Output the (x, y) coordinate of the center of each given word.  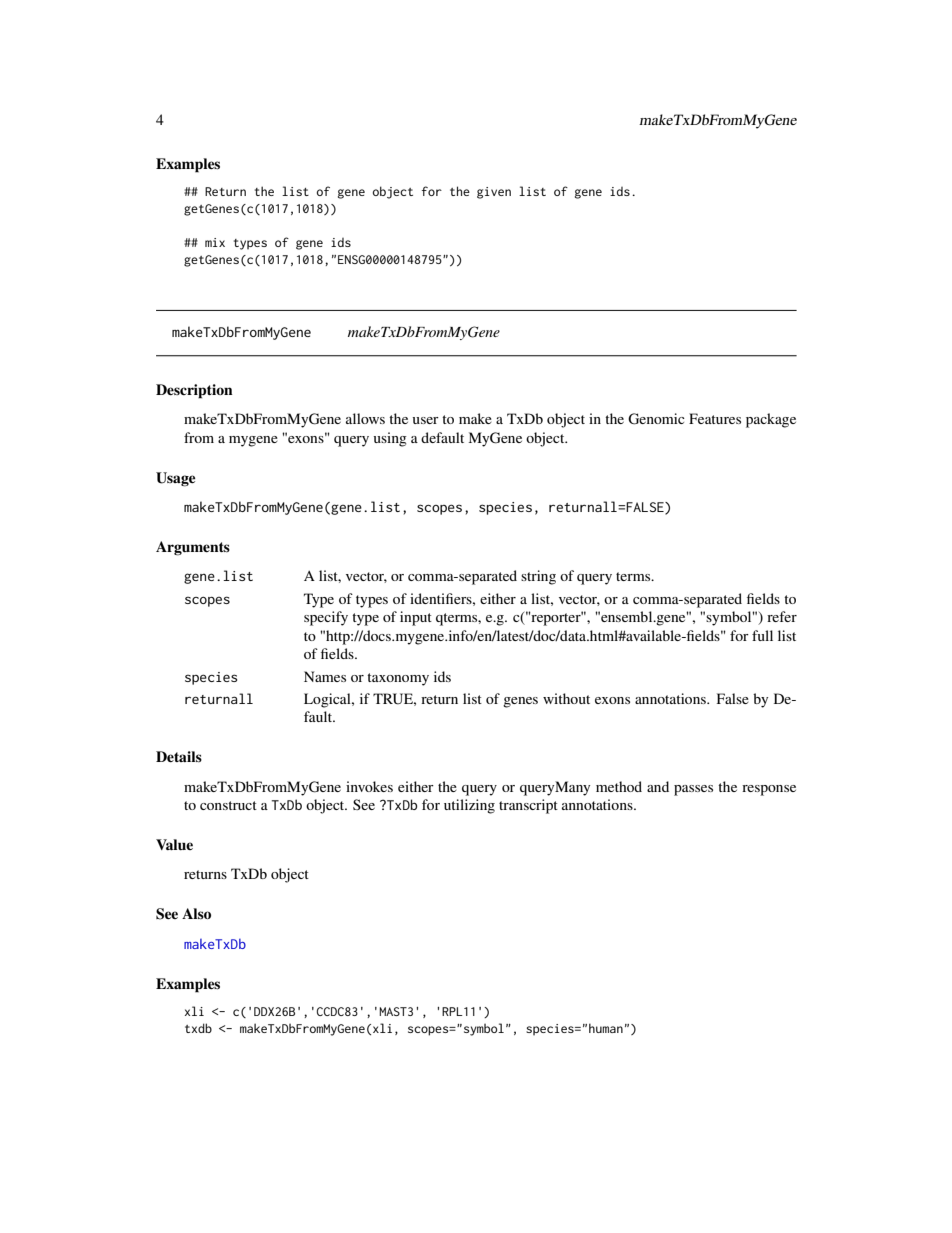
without (566, 698)
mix (215, 242)
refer (782, 616)
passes (693, 790)
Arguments (193, 548)
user (426, 420)
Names (325, 676)
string (538, 577)
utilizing (469, 806)
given (494, 193)
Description (194, 391)
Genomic (656, 419)
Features (715, 418)
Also (196, 913)
